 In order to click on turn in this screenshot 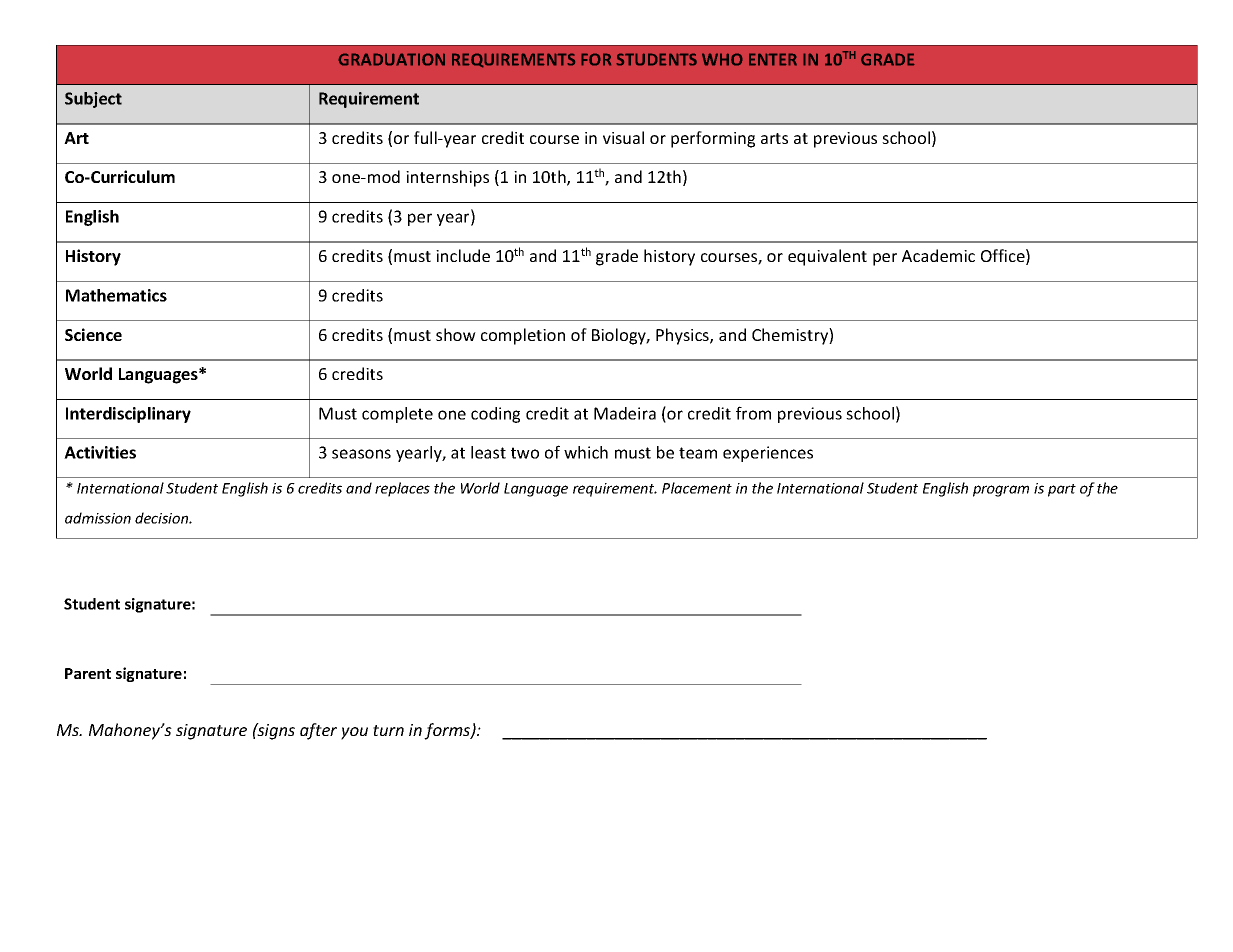, I will do `click(388, 730)`.
